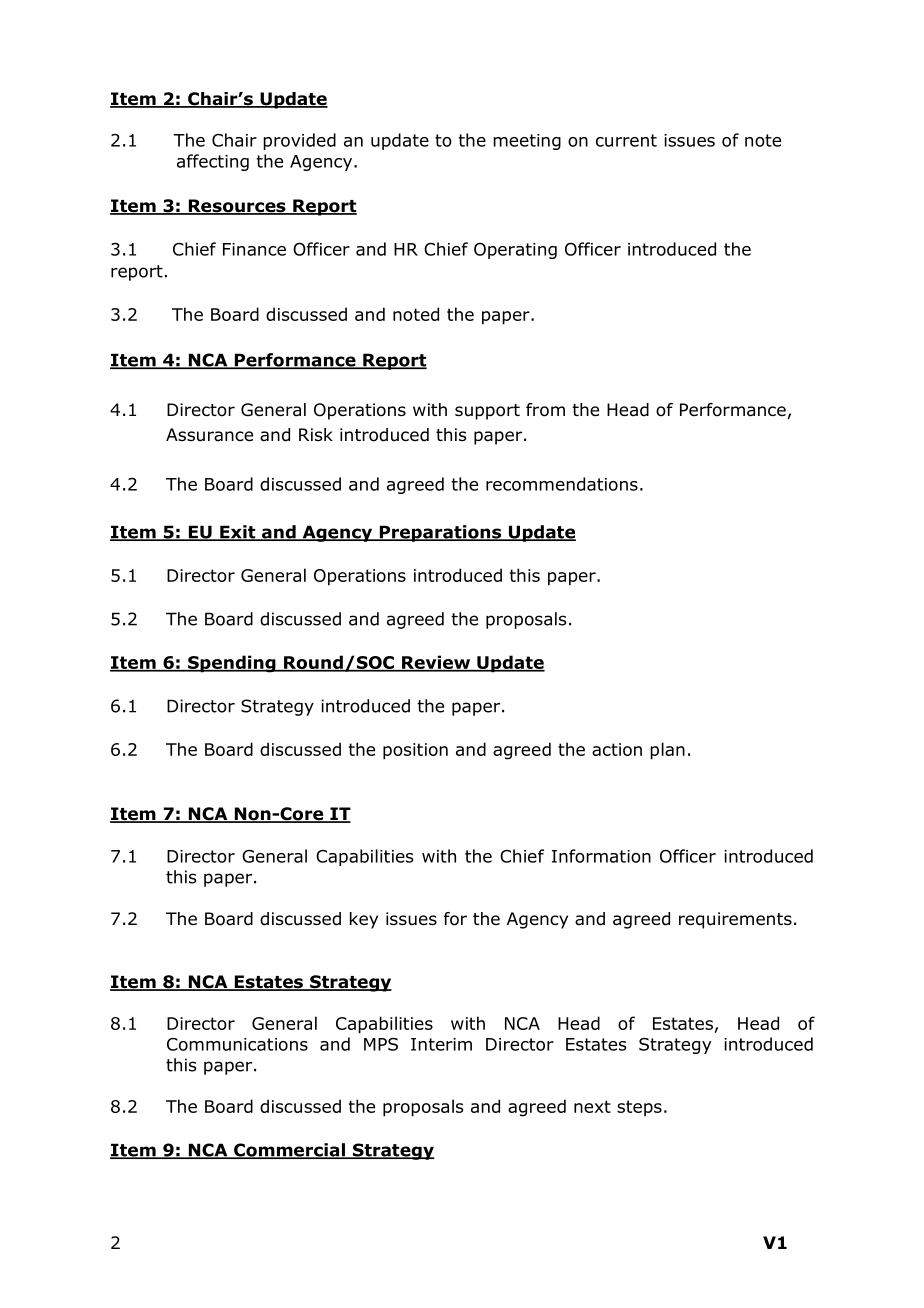  I want to click on Spending, so click(232, 664).
